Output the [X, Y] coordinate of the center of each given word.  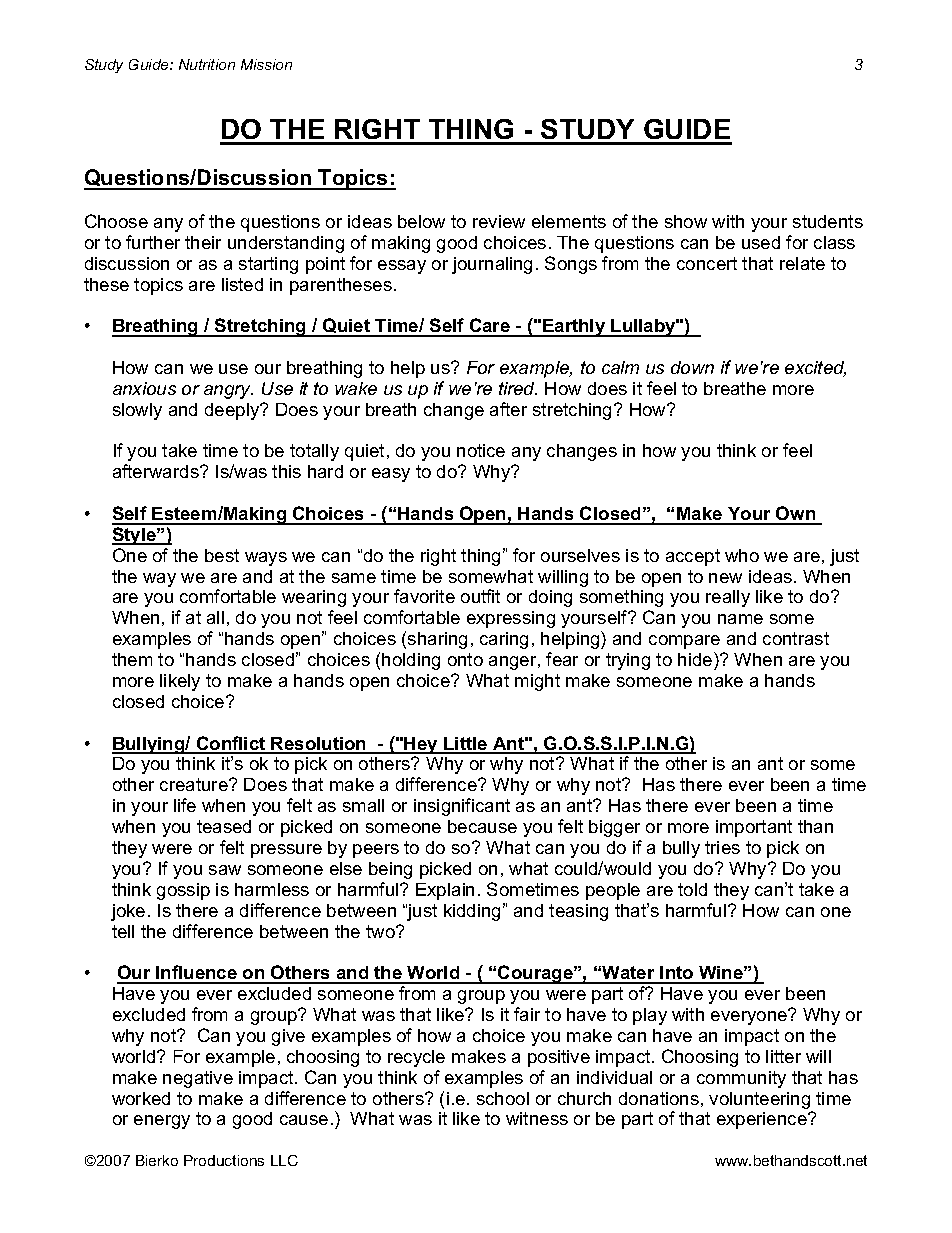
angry [228, 392]
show [686, 221]
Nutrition [207, 64]
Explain [445, 891]
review [499, 221]
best [222, 555]
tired [518, 388]
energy [162, 1122]
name [740, 619]
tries [722, 847]
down [692, 367]
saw [225, 870]
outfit [480, 596]
